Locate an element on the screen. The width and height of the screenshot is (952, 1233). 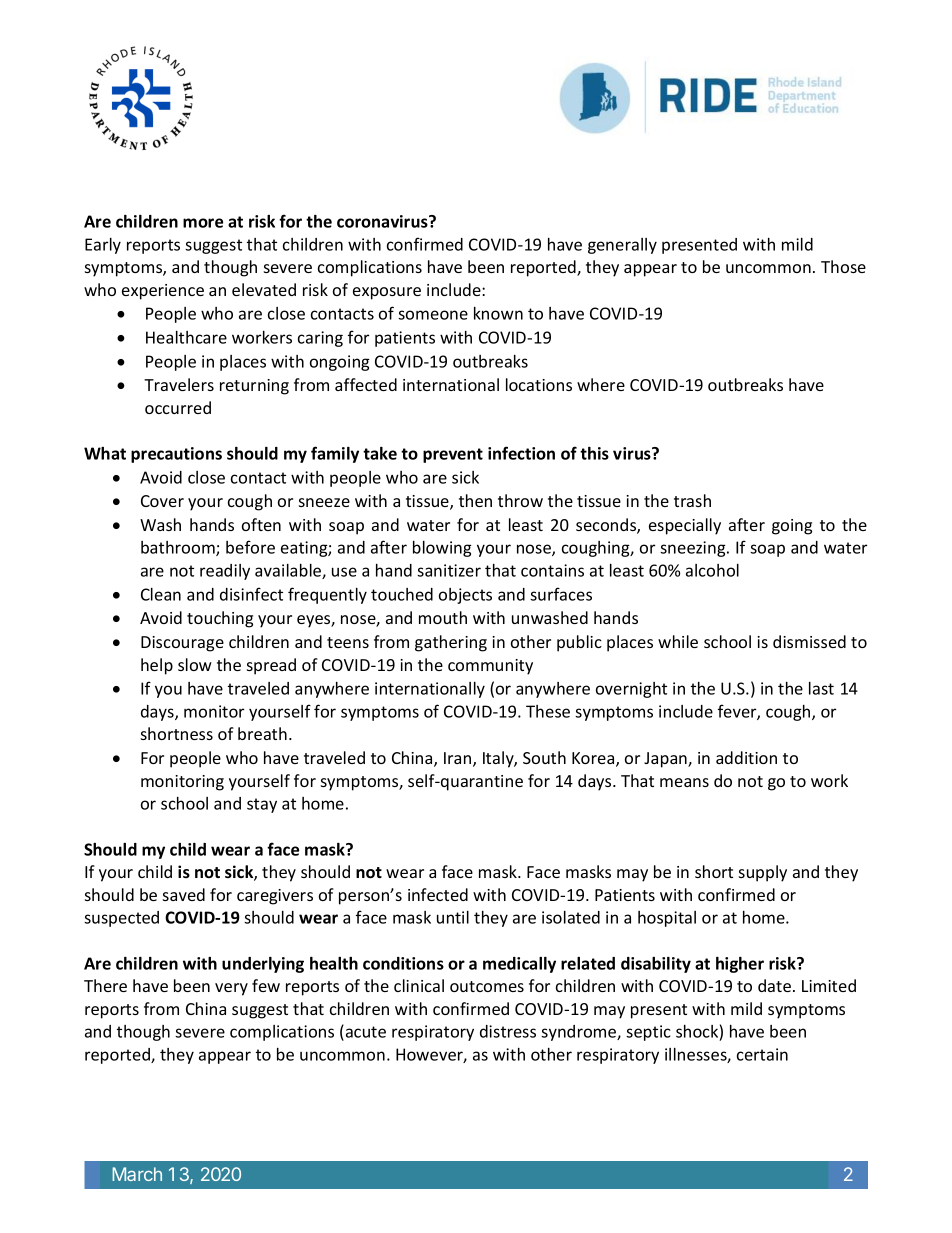
known is located at coordinates (498, 313).
